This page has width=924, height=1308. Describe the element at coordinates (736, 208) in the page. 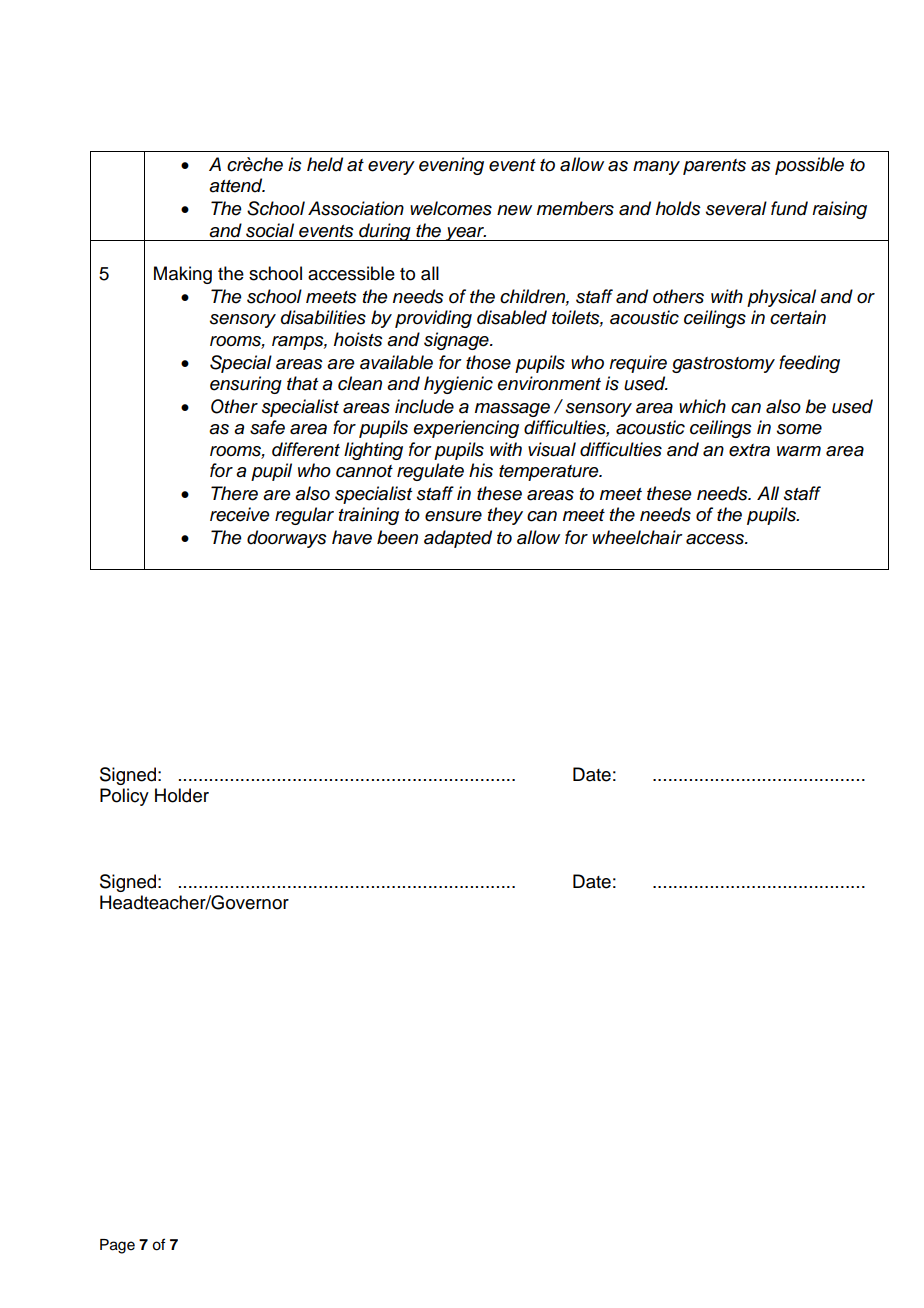

I see `several` at that location.
